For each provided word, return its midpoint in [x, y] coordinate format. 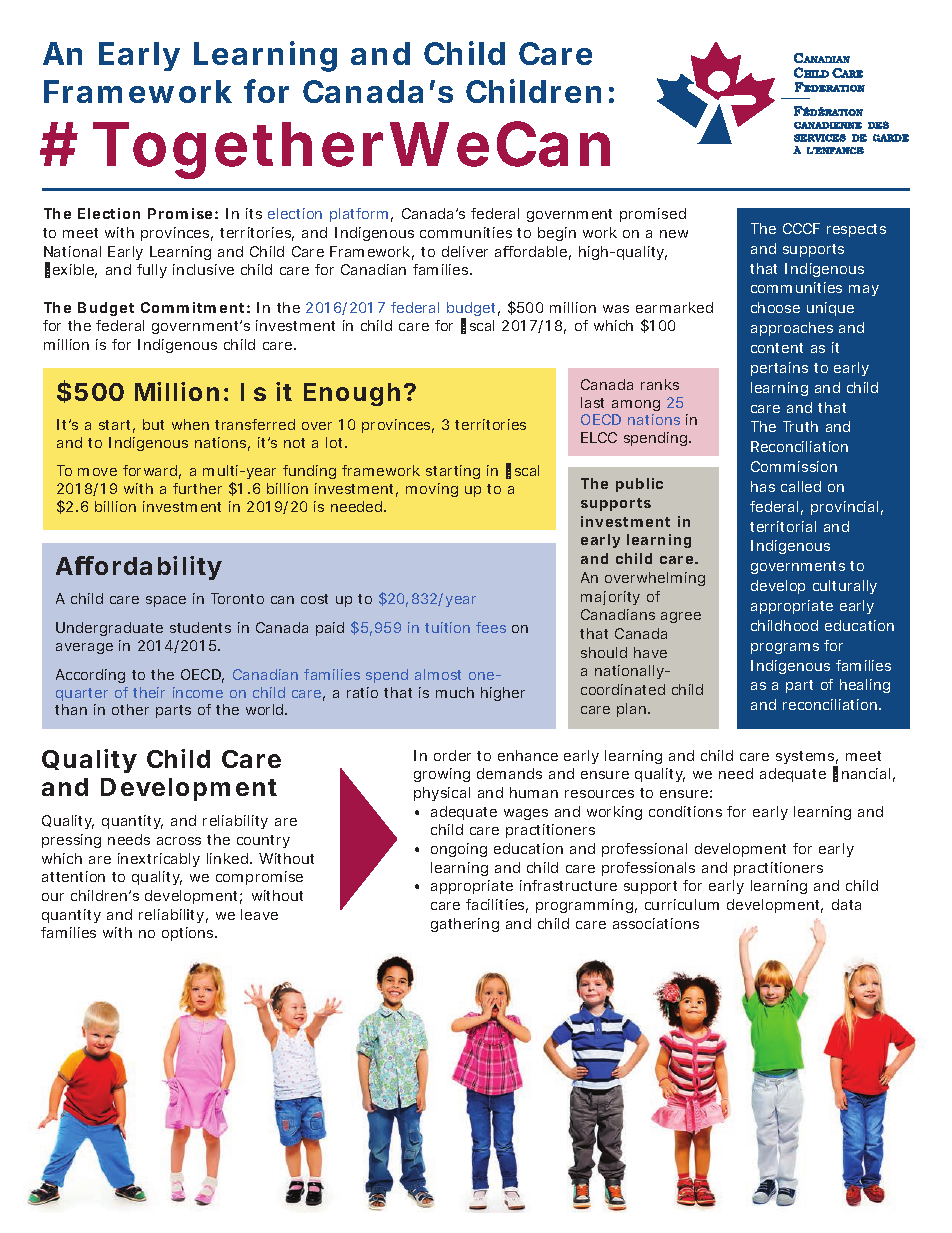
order [452, 755]
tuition [447, 627]
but [153, 424]
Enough [352, 394]
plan [633, 710]
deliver [465, 251]
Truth [800, 426]
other [130, 709]
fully [152, 271]
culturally [845, 587]
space [166, 601]
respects [856, 230]
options [189, 934]
